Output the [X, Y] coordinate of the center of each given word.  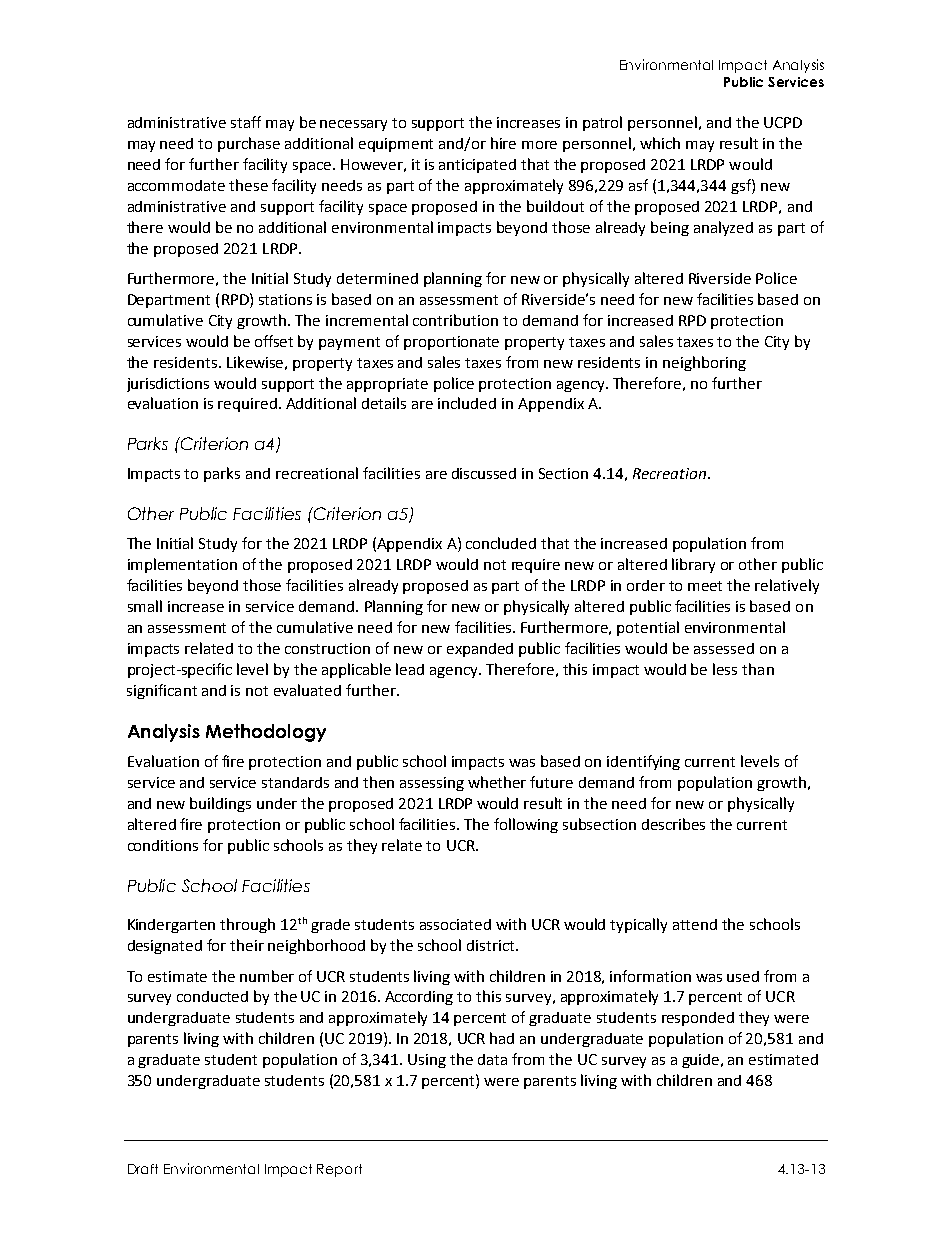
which [660, 143]
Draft [143, 1169]
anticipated [477, 166]
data [492, 1059]
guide [702, 1061]
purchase [249, 144]
